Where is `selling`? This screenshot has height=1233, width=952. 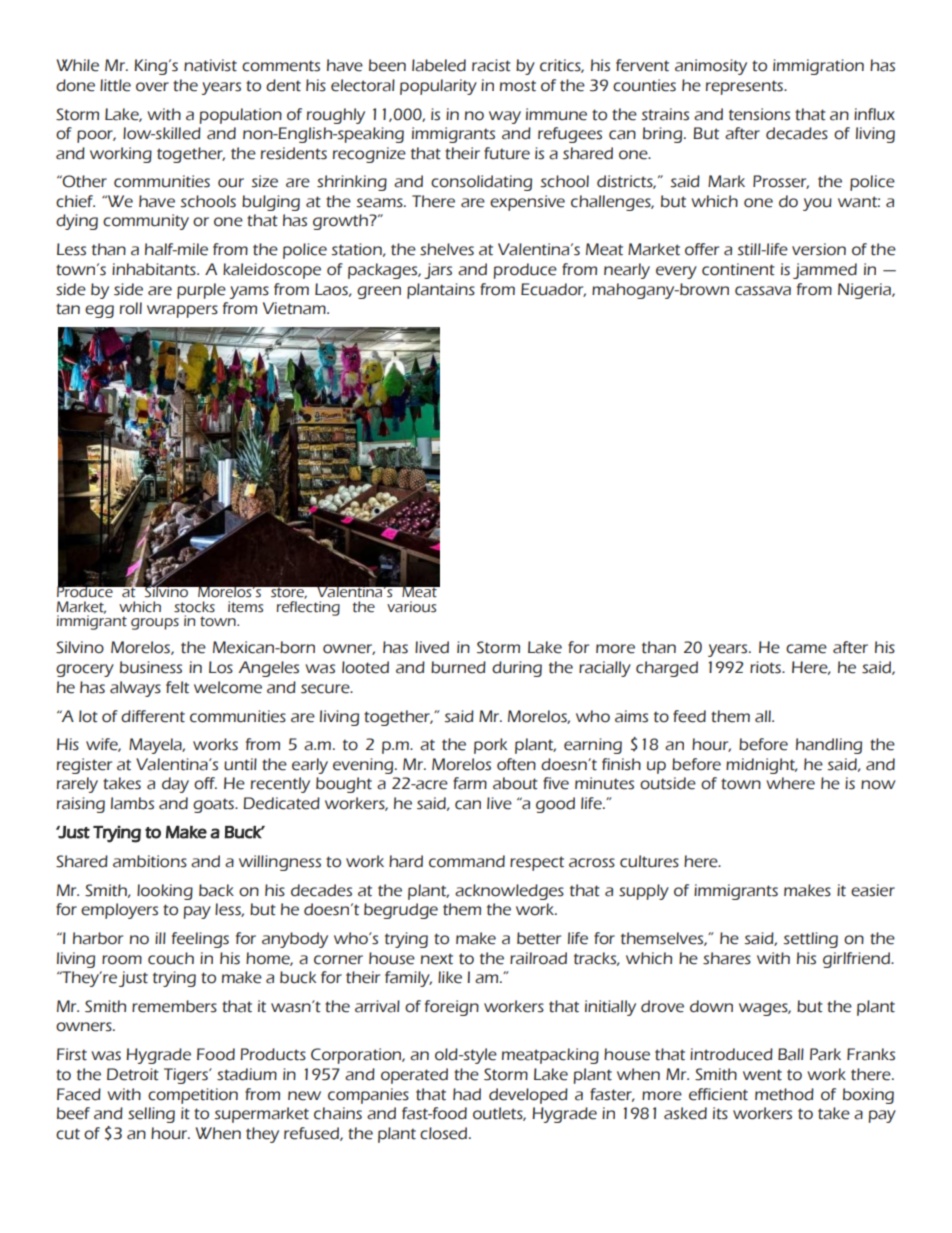 selling is located at coordinates (151, 1115).
